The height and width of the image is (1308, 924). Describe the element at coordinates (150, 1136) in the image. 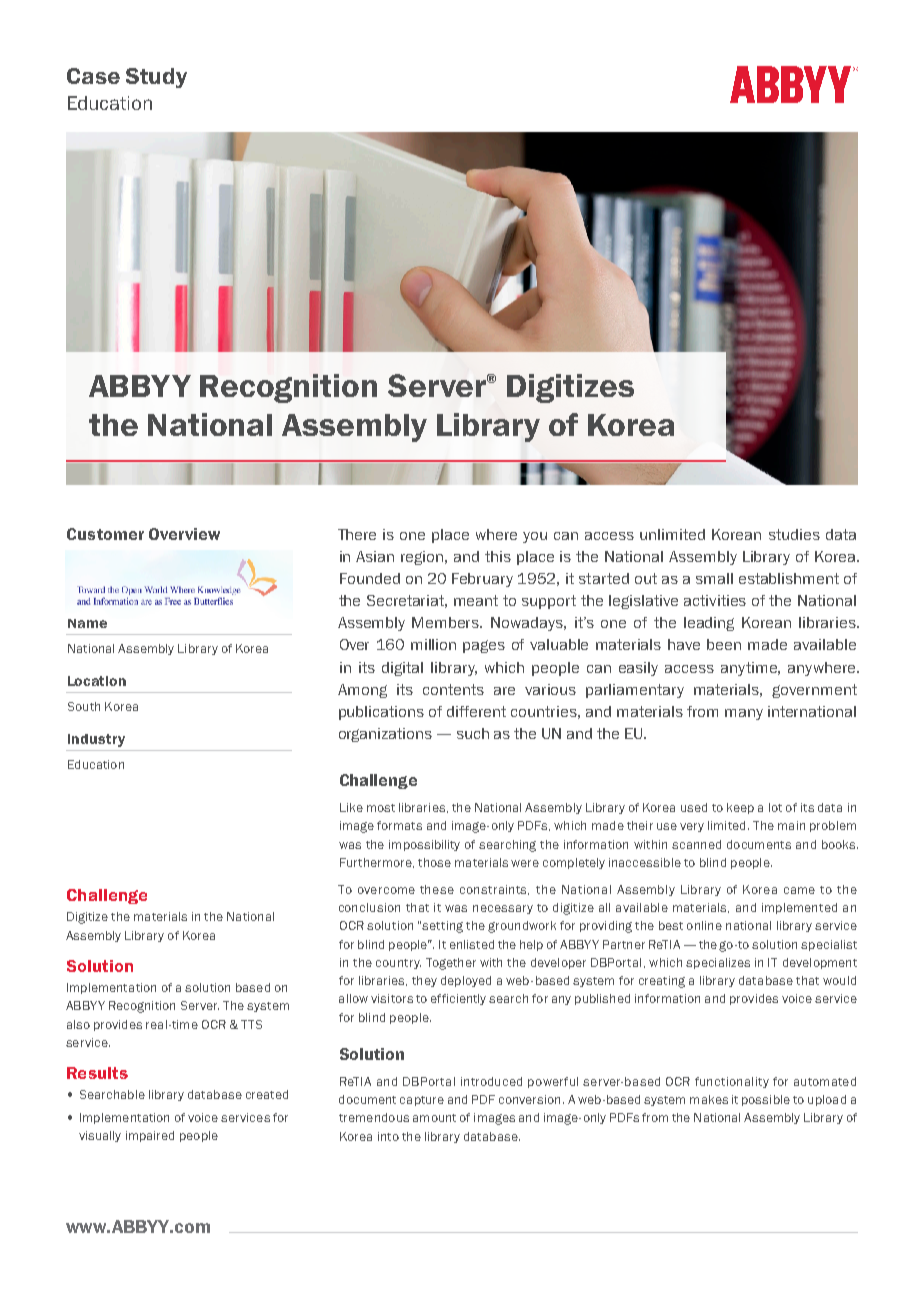

I see `impaired` at that location.
